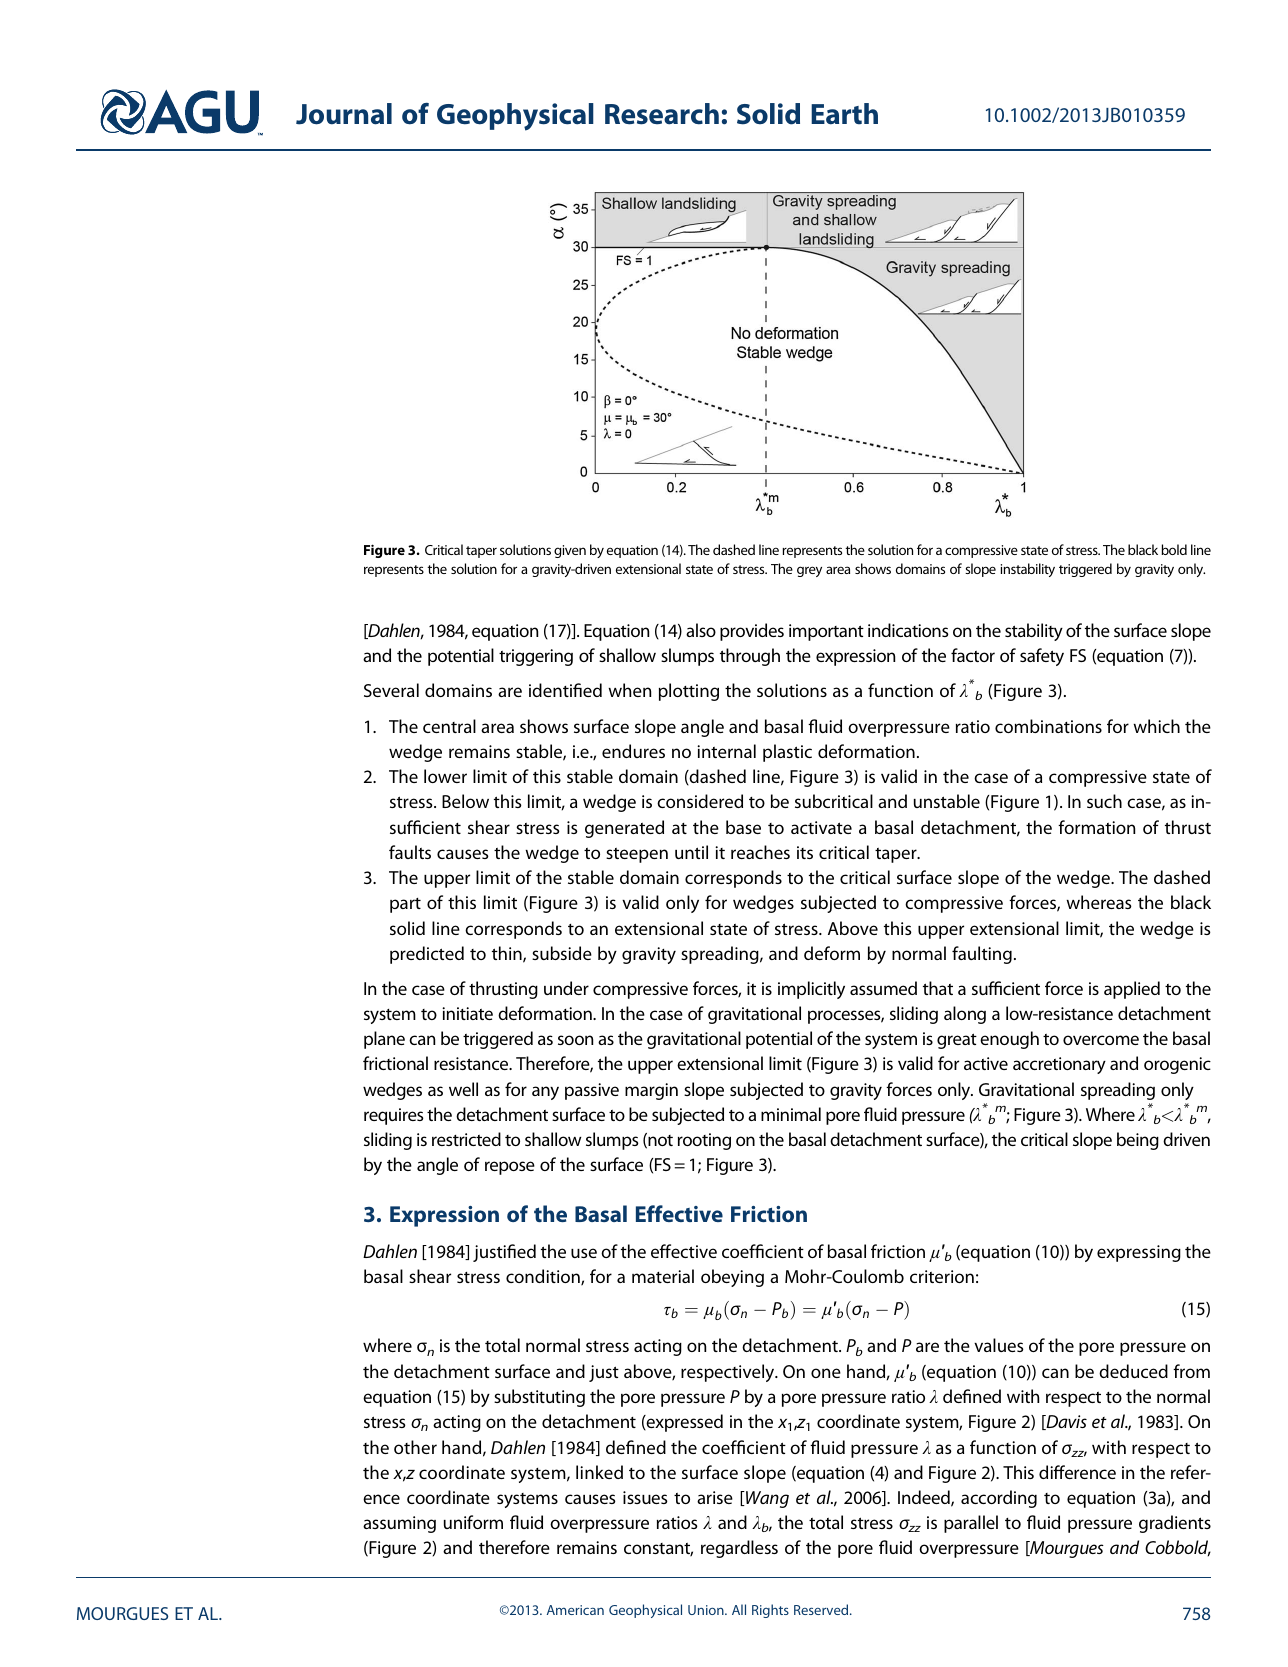 The image size is (1288, 1667). I want to click on reaches, so click(760, 852).
